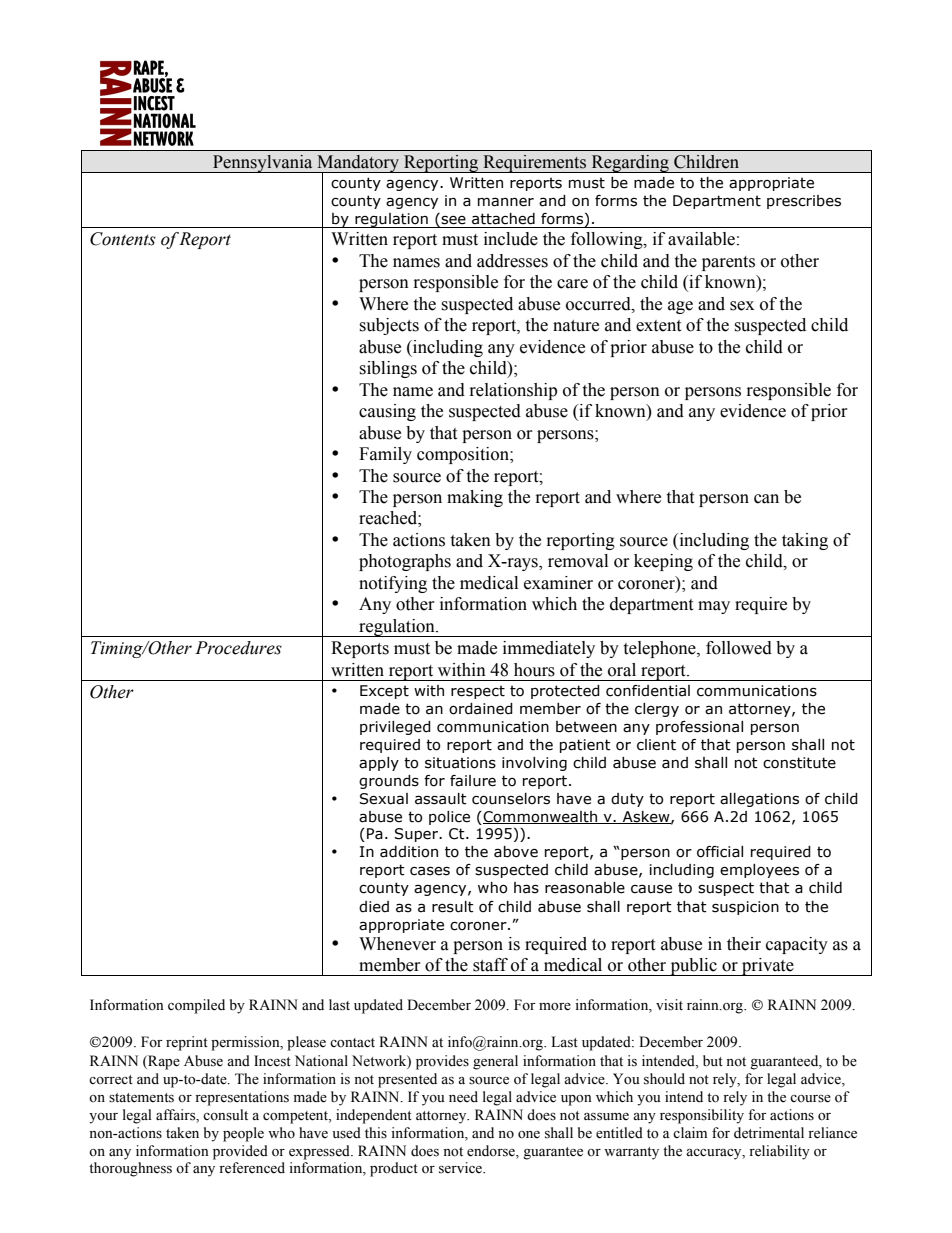 This page has width=952, height=1233. Describe the element at coordinates (739, 648) in the page. I see `followed` at that location.
